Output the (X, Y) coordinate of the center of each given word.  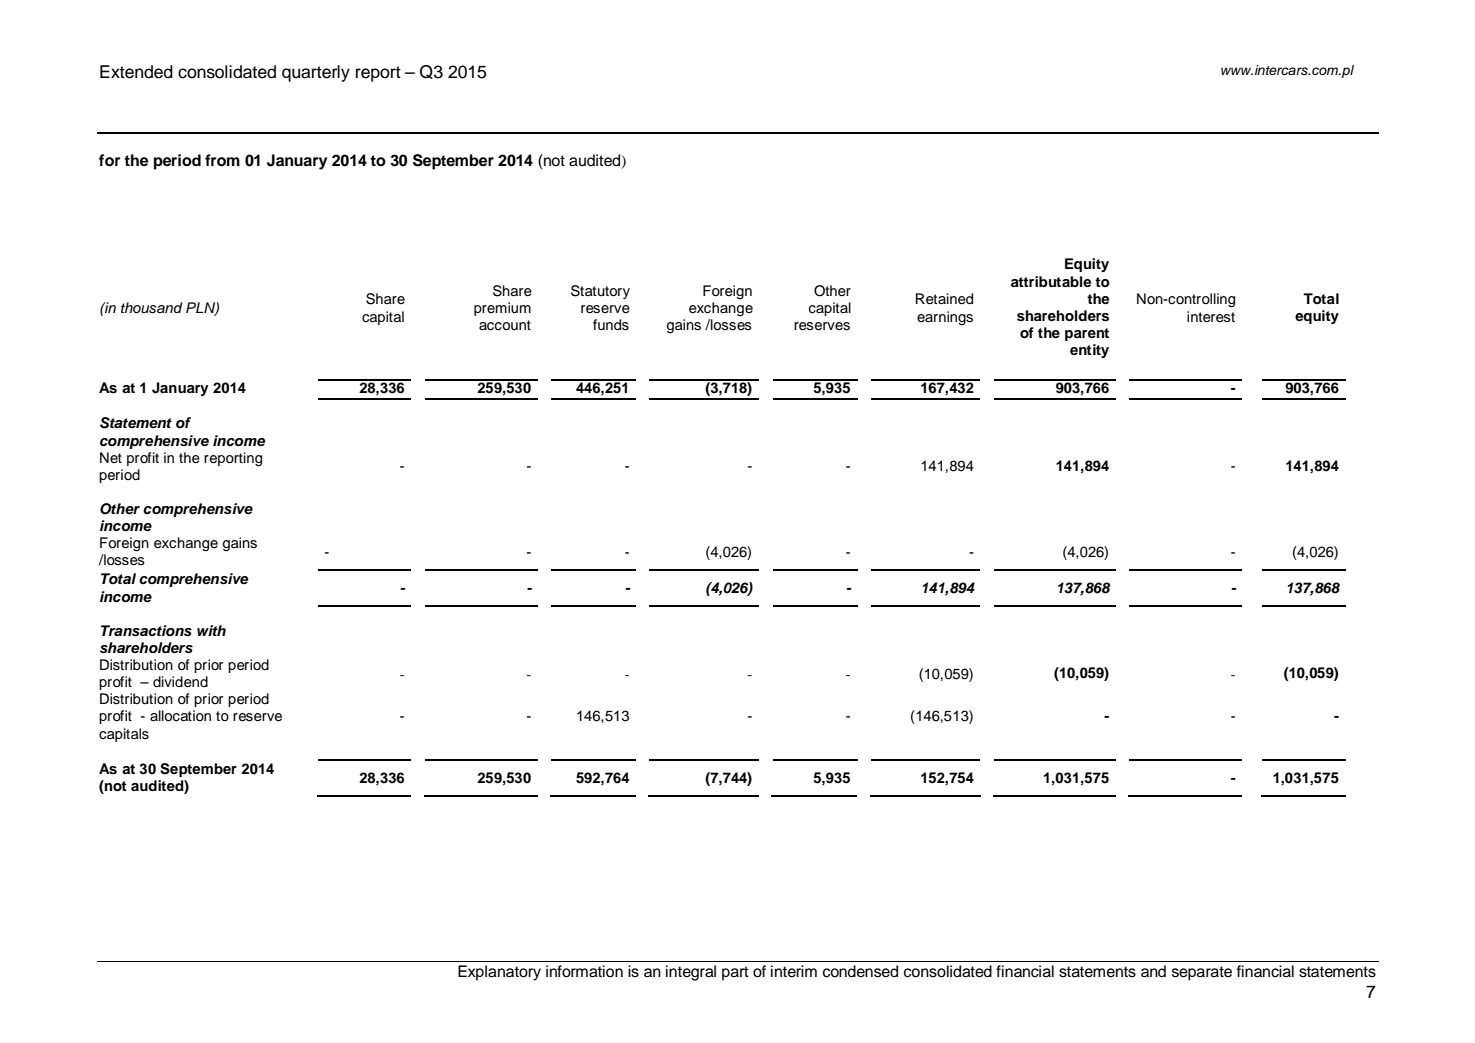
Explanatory (499, 973)
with (211, 630)
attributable (1051, 281)
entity (1089, 351)
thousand (151, 308)
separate (1202, 973)
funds (611, 325)
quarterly (316, 73)
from (222, 160)
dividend (180, 682)
